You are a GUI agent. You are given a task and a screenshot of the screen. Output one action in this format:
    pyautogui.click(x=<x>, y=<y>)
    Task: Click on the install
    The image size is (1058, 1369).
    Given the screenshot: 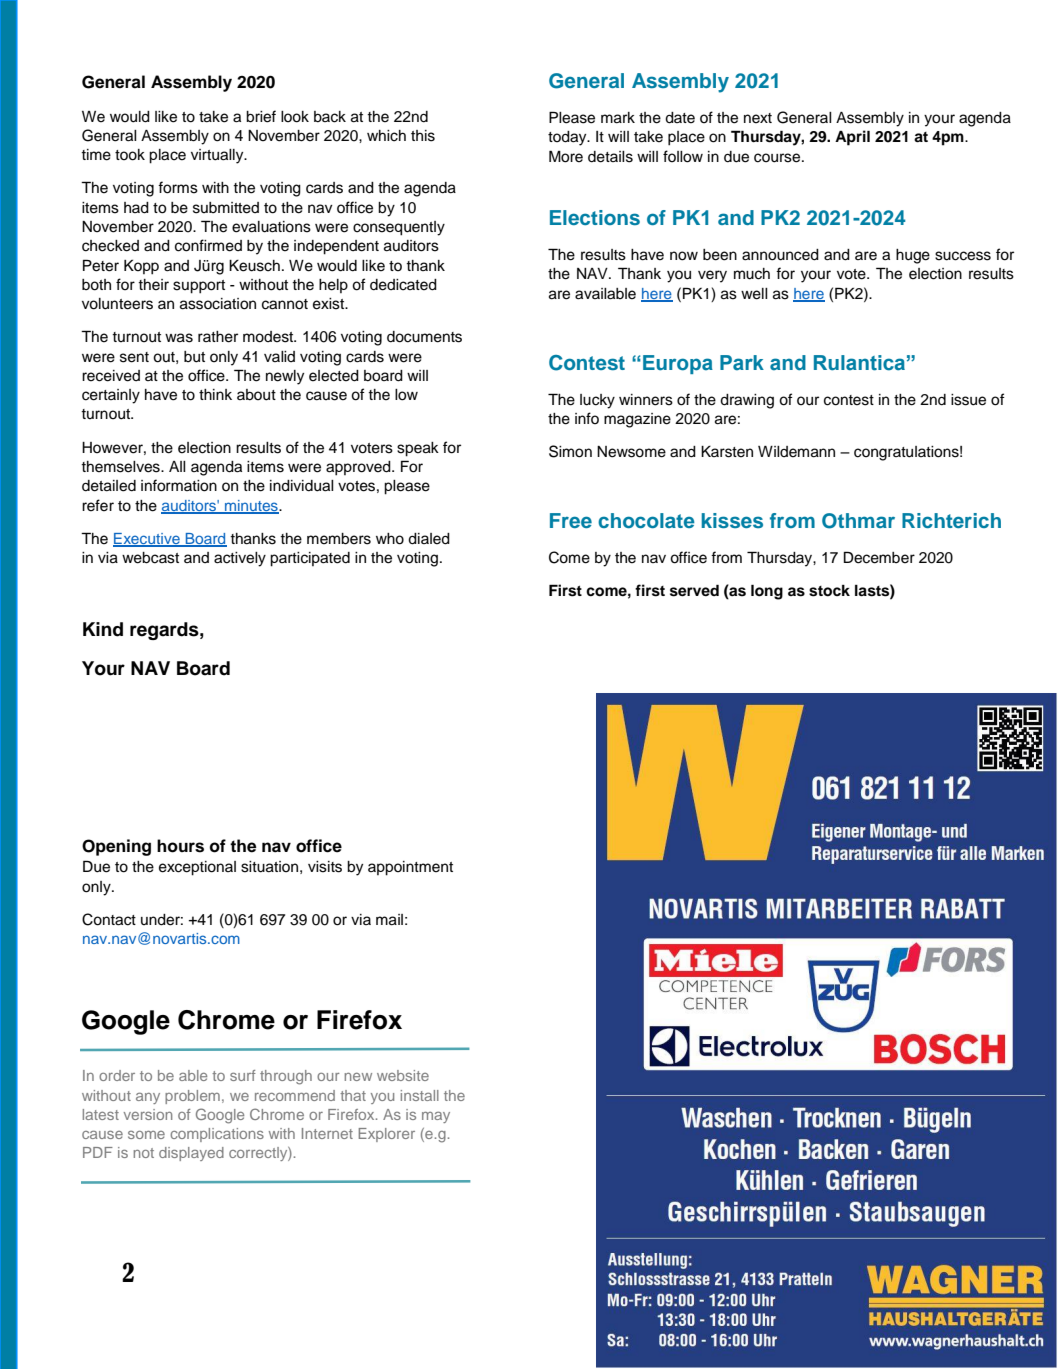 What is the action you would take?
    pyautogui.click(x=420, y=1095)
